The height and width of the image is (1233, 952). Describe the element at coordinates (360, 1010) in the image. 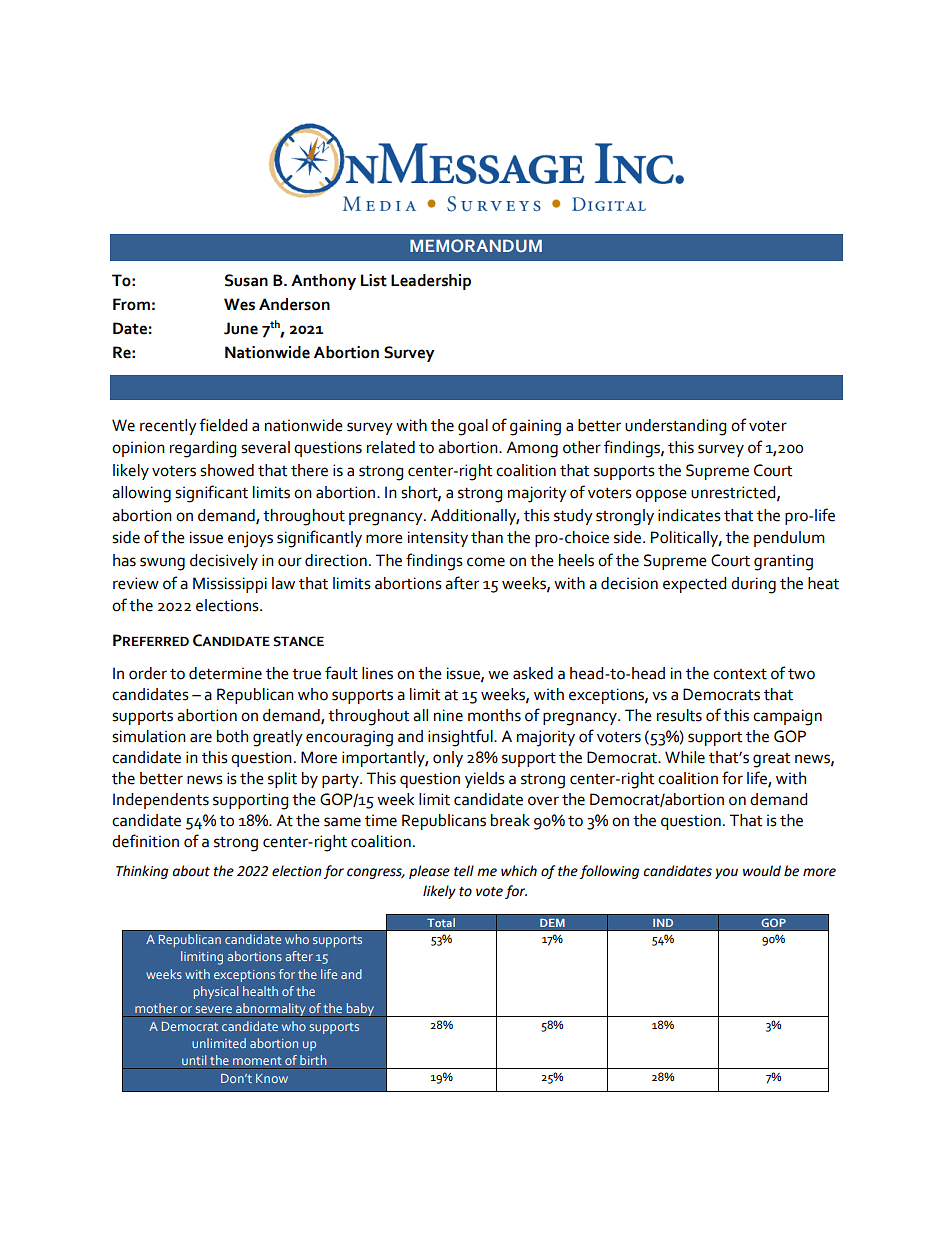

I see `baby` at that location.
